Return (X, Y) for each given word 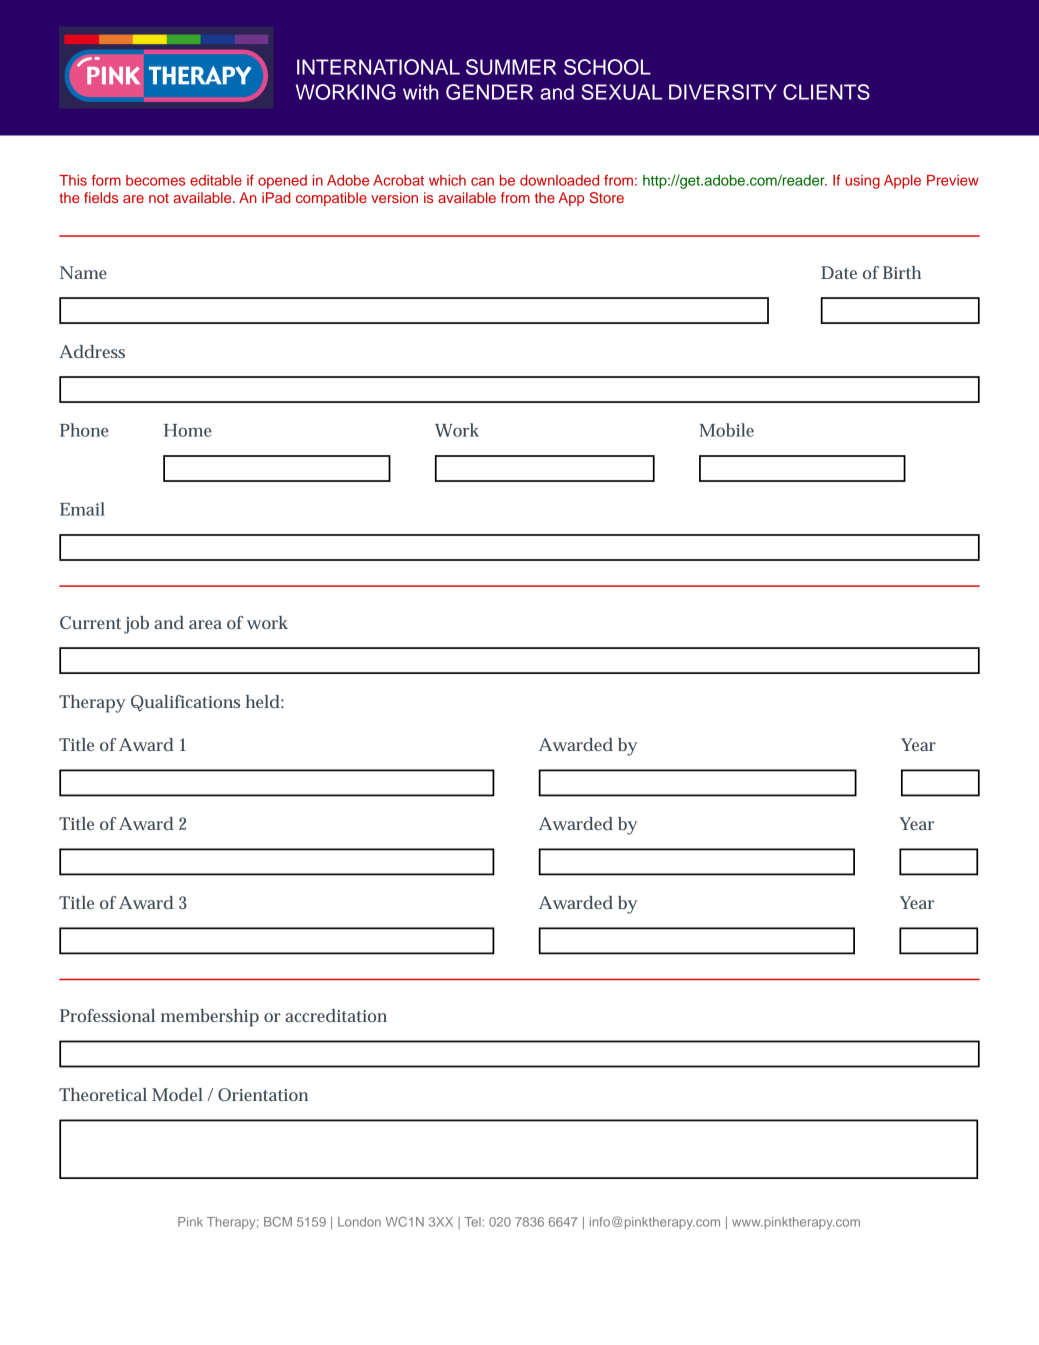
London (359, 1222)
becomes (155, 180)
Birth (902, 272)
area (205, 624)
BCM (278, 1222)
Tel (473, 1222)
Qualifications (185, 703)
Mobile (726, 430)
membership (210, 1018)
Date (839, 272)
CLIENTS (826, 92)
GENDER (489, 92)
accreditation (336, 1015)
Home (188, 430)
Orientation (263, 1094)
